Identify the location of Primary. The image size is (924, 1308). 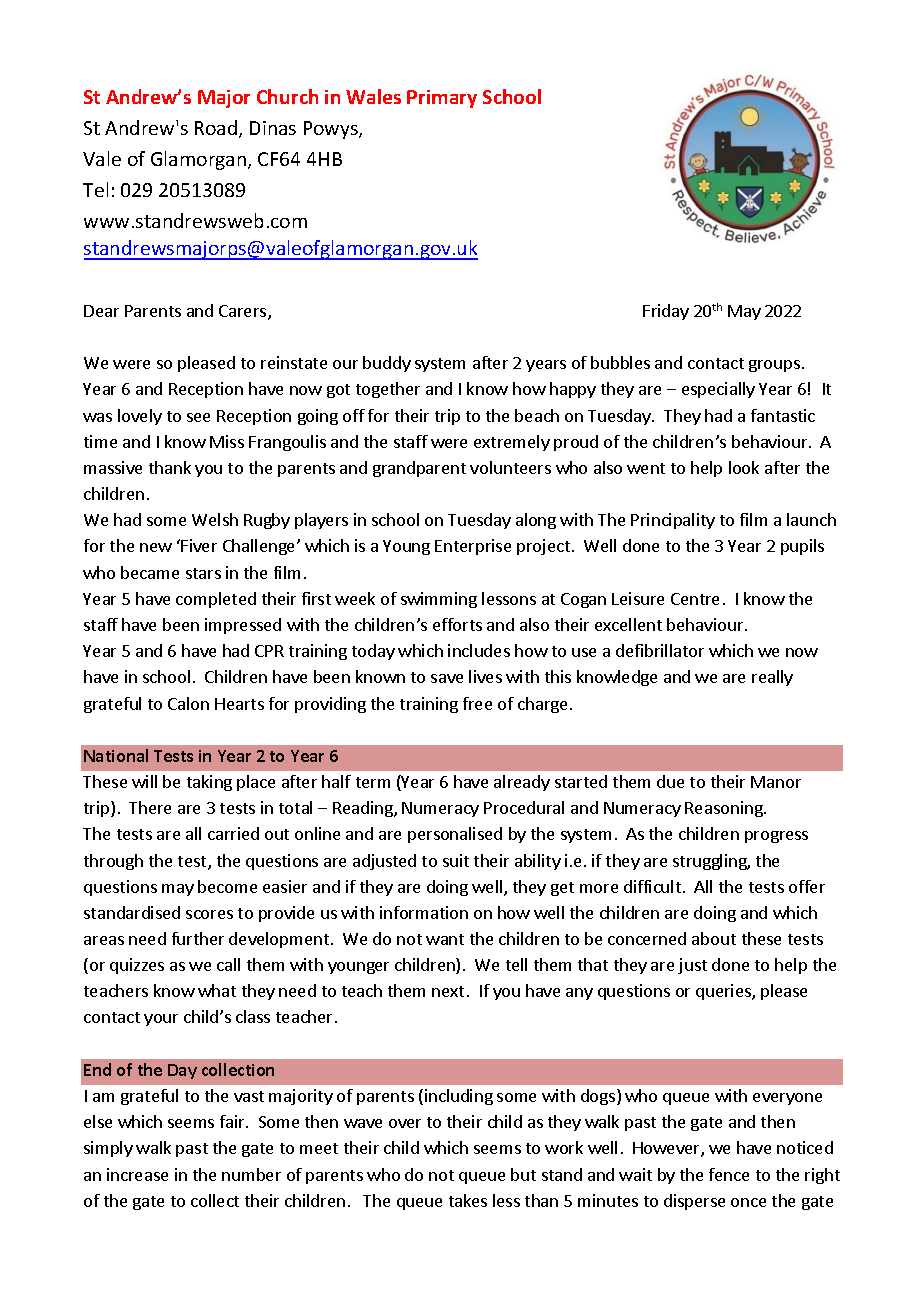
(442, 99).
